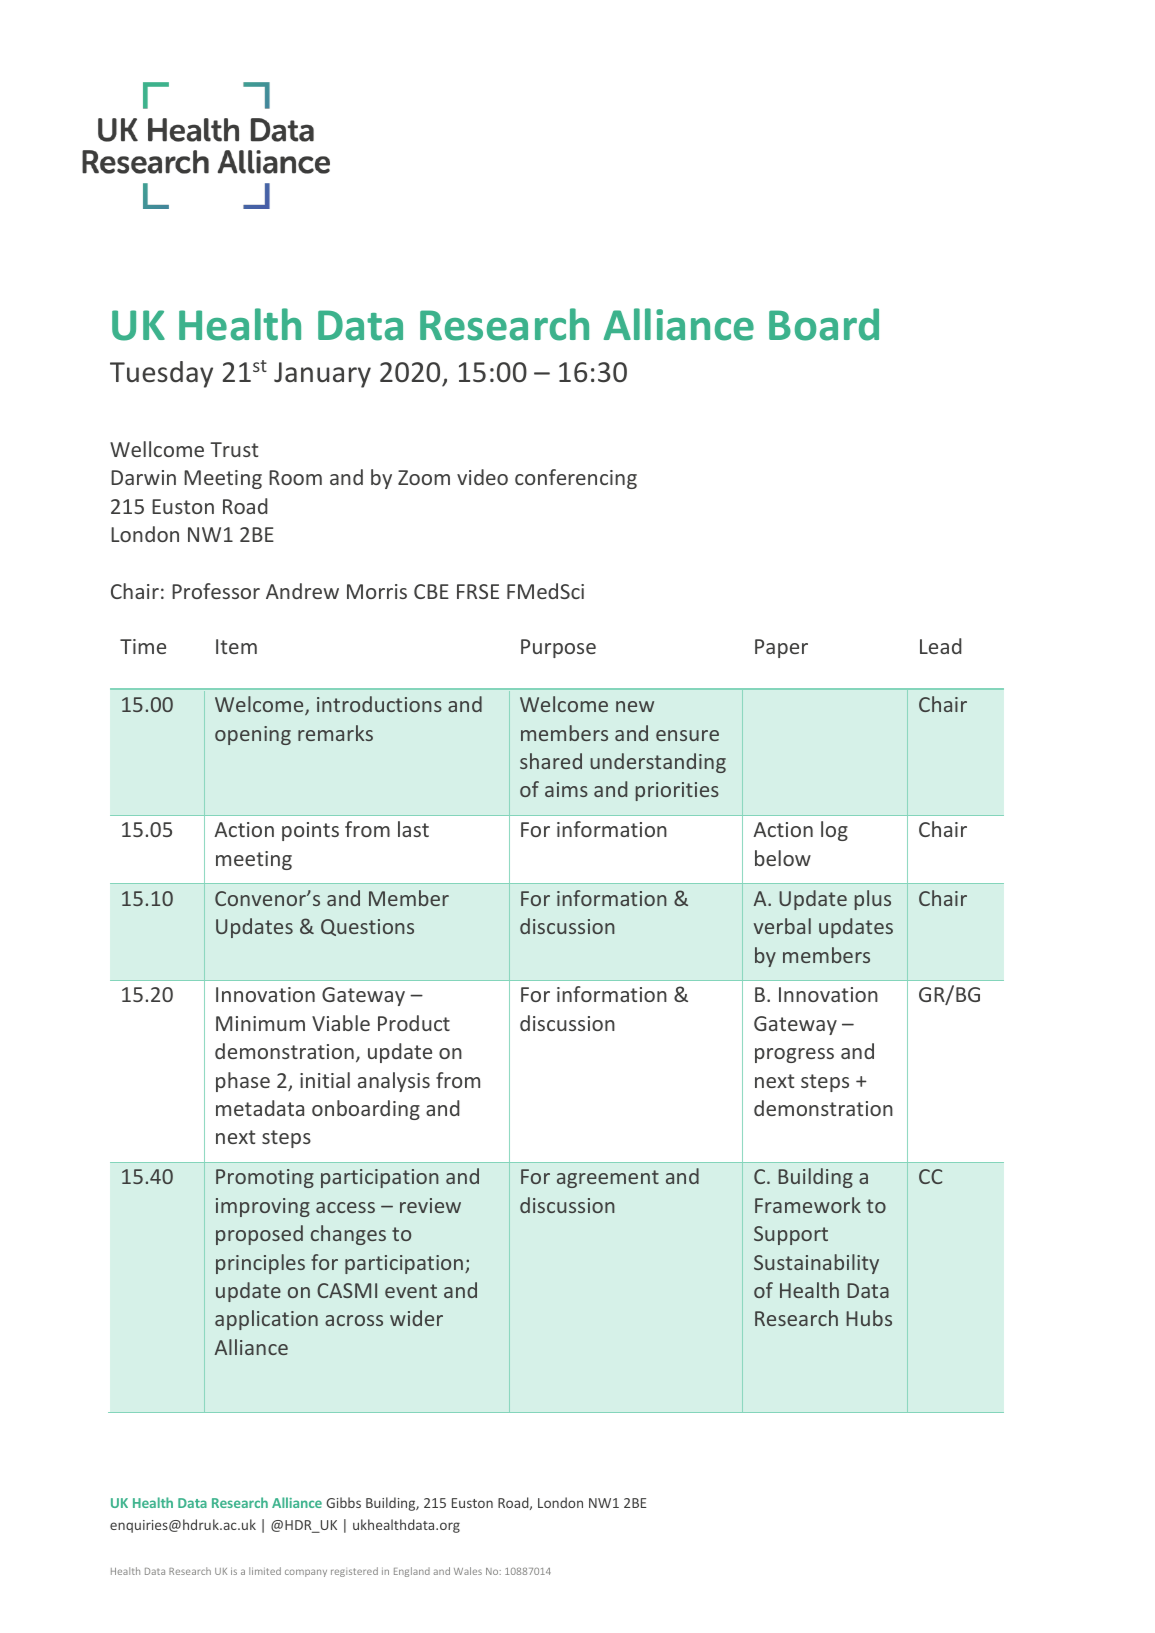  Describe the element at coordinates (468, 1571) in the document. I see `Wales` at that location.
